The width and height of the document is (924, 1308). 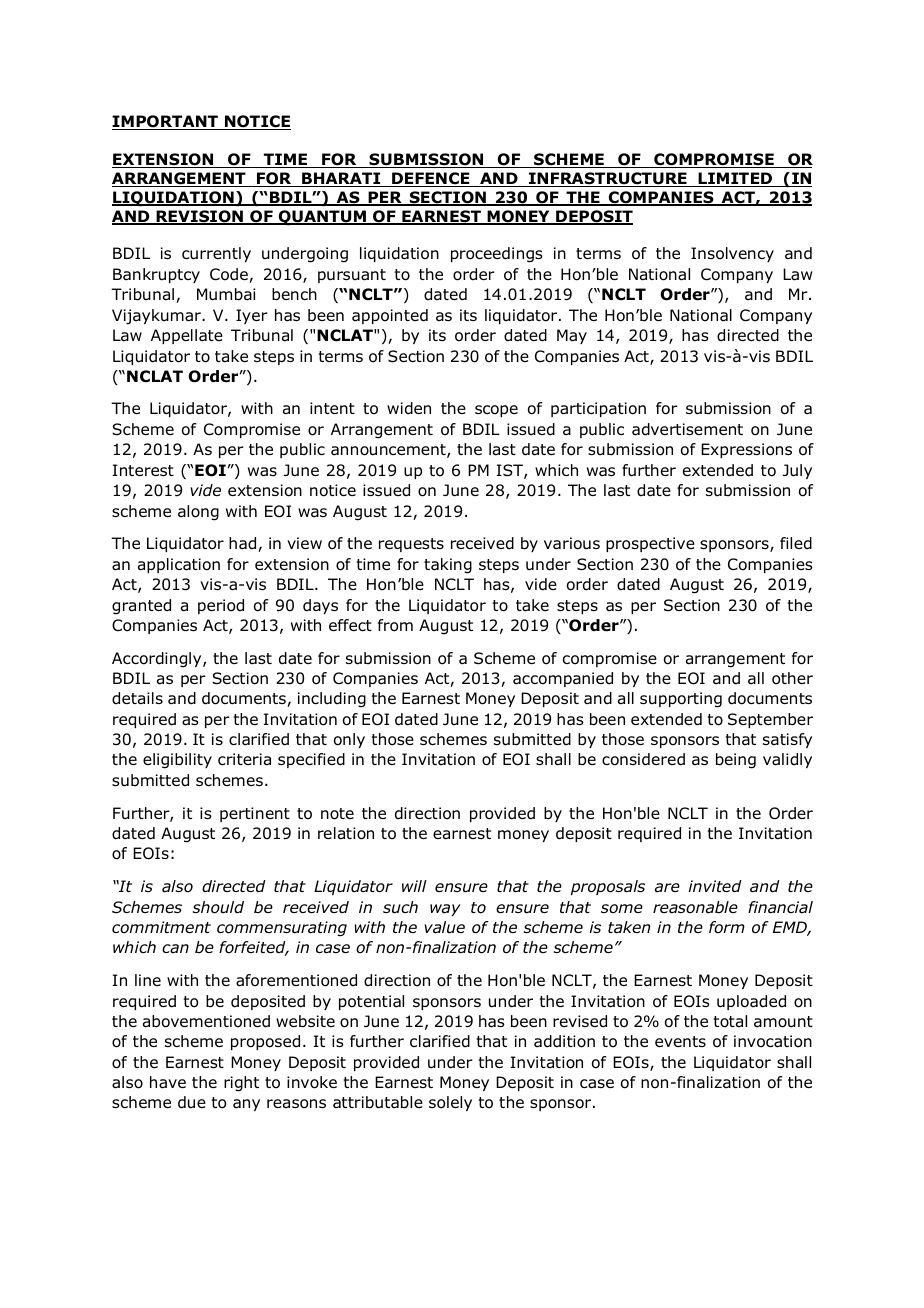 What do you see at coordinates (448, 566) in the document?
I see `taking` at bounding box center [448, 566].
